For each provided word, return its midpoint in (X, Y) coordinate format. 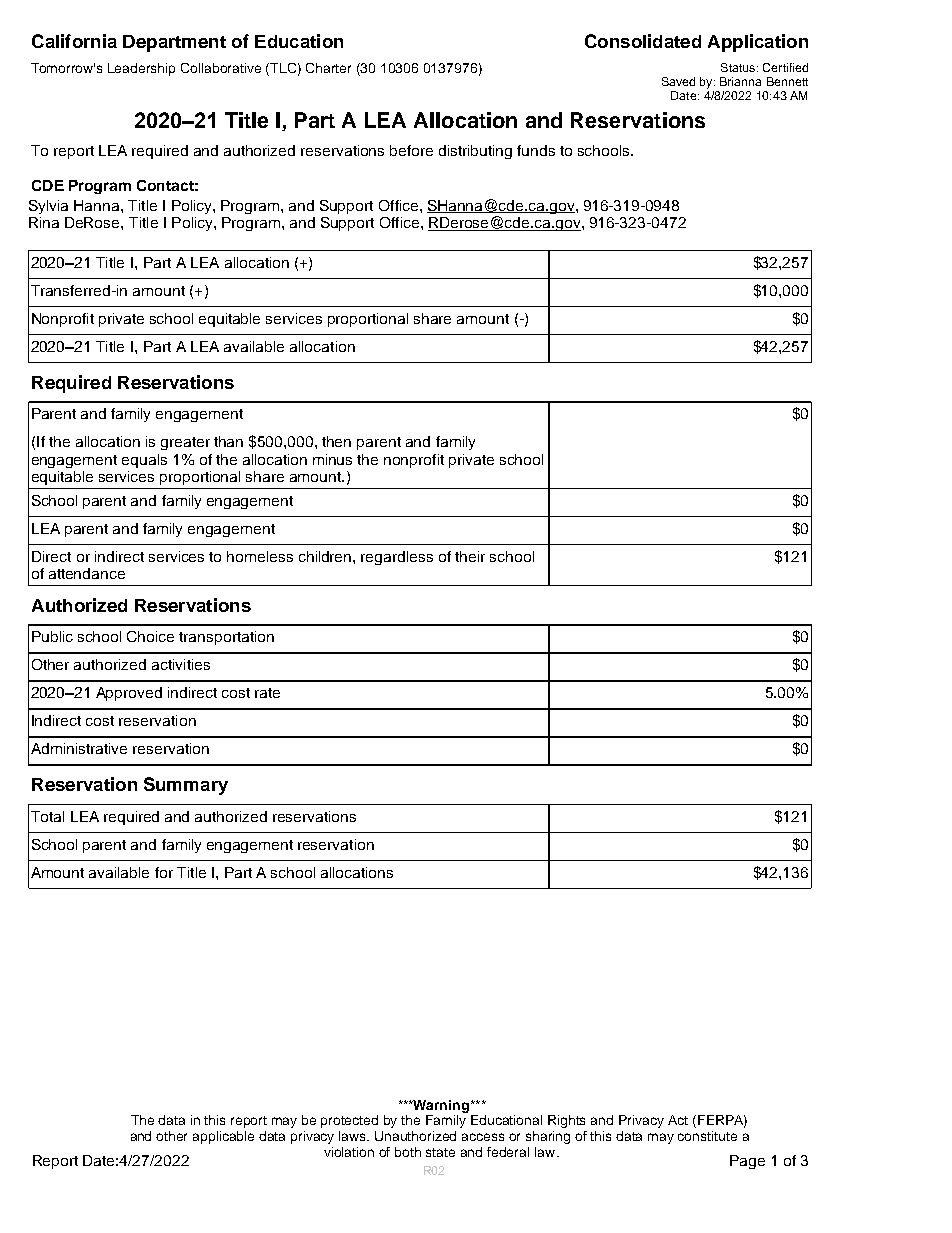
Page (747, 1162)
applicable (223, 1137)
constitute (707, 1136)
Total (47, 816)
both (408, 1152)
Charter (328, 68)
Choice (150, 636)
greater (185, 443)
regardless (397, 558)
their (470, 556)
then (336, 441)
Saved (678, 81)
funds (536, 150)
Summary (186, 786)
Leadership (141, 69)
